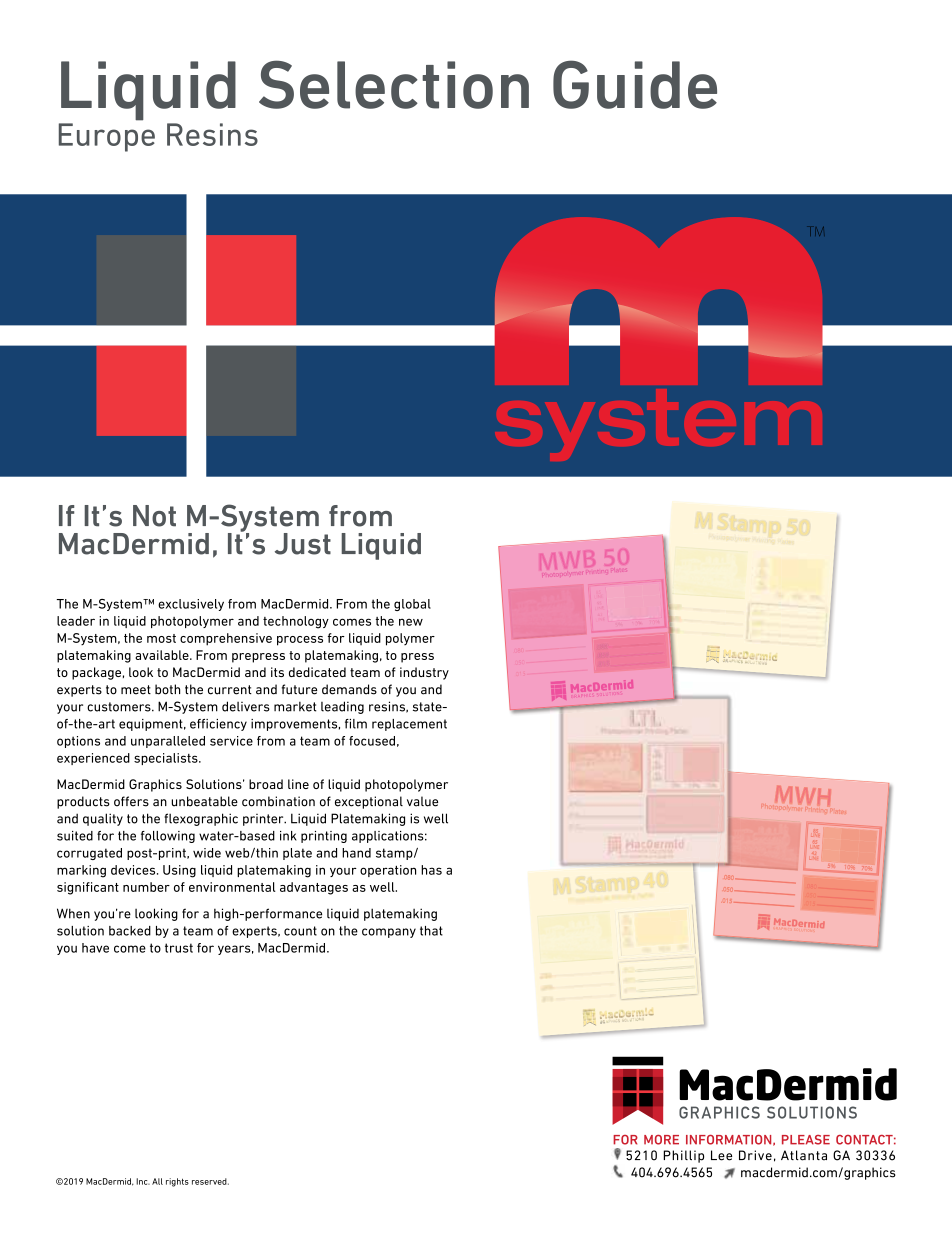 This document has height=1233, width=952. What do you see at coordinates (412, 605) in the document?
I see `global` at bounding box center [412, 605].
